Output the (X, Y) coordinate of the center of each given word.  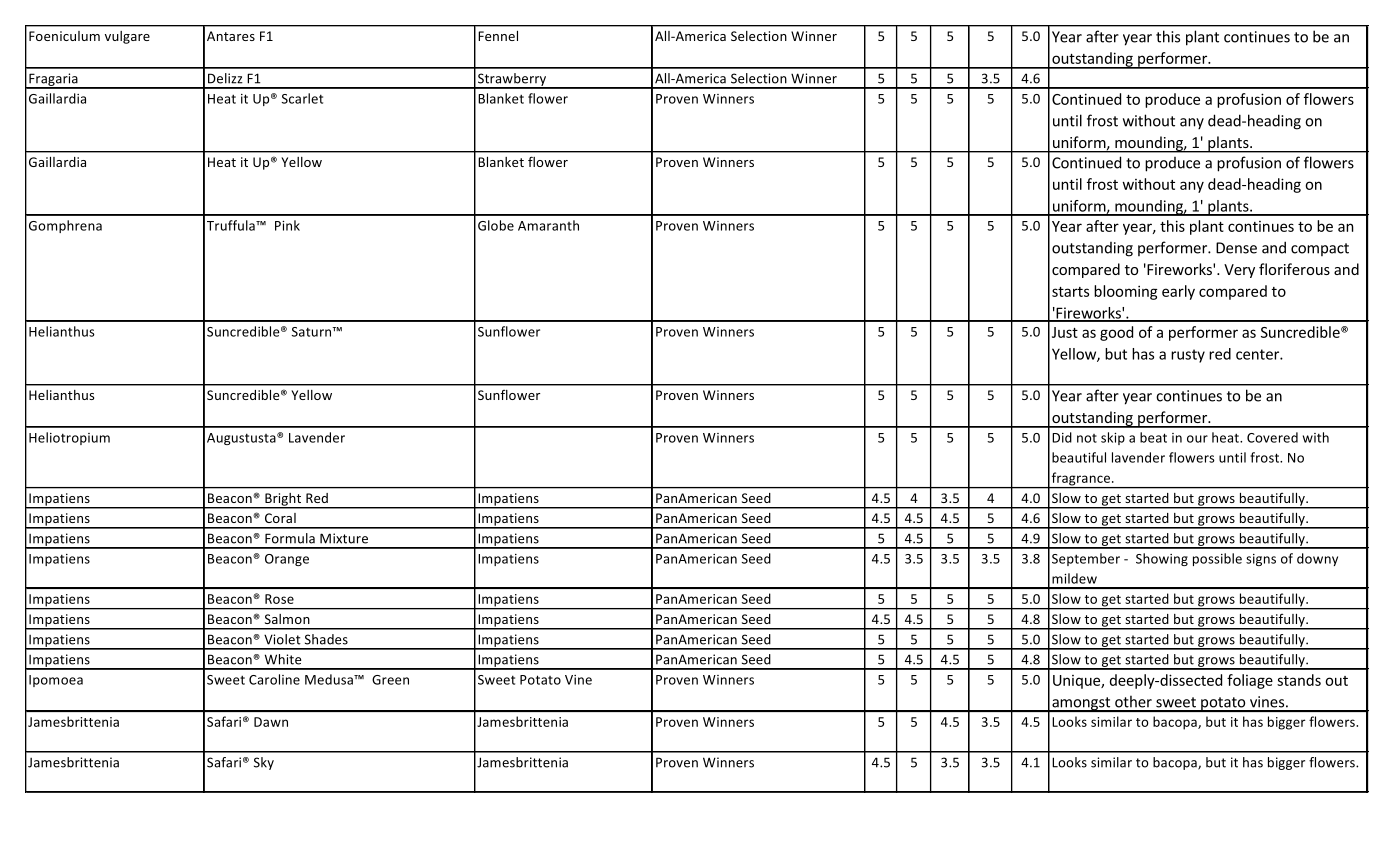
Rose (279, 599)
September (1086, 559)
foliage (1250, 681)
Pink (287, 225)
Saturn (313, 332)
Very (1239, 271)
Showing (1162, 559)
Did (1062, 437)
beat (1153, 437)
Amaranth (548, 225)
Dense (1236, 248)
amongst (1081, 704)
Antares (231, 36)
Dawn (271, 722)
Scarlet (302, 98)
